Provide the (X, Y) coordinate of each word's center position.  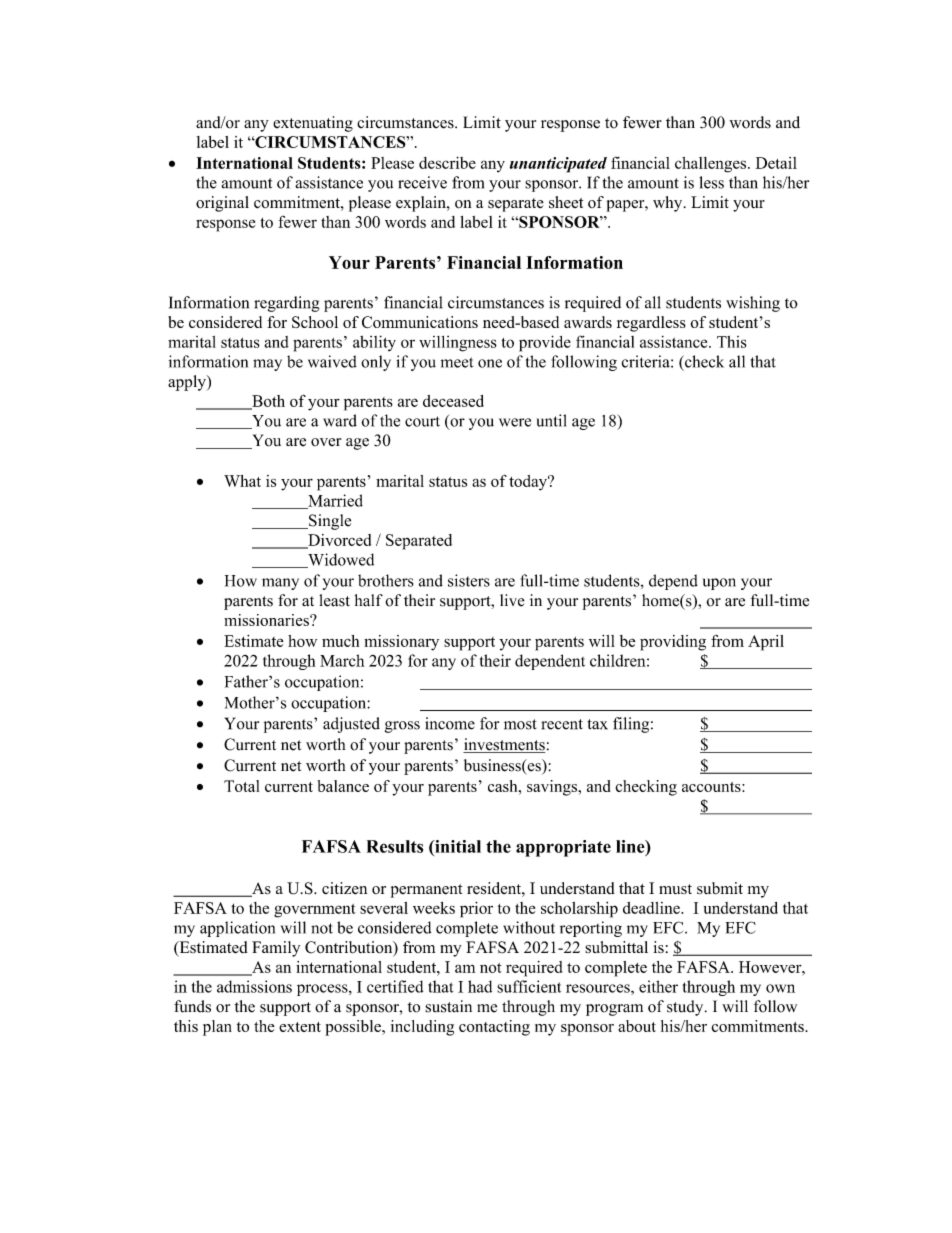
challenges (712, 165)
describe (447, 162)
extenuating (313, 124)
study (686, 1008)
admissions (254, 986)
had (480, 986)
